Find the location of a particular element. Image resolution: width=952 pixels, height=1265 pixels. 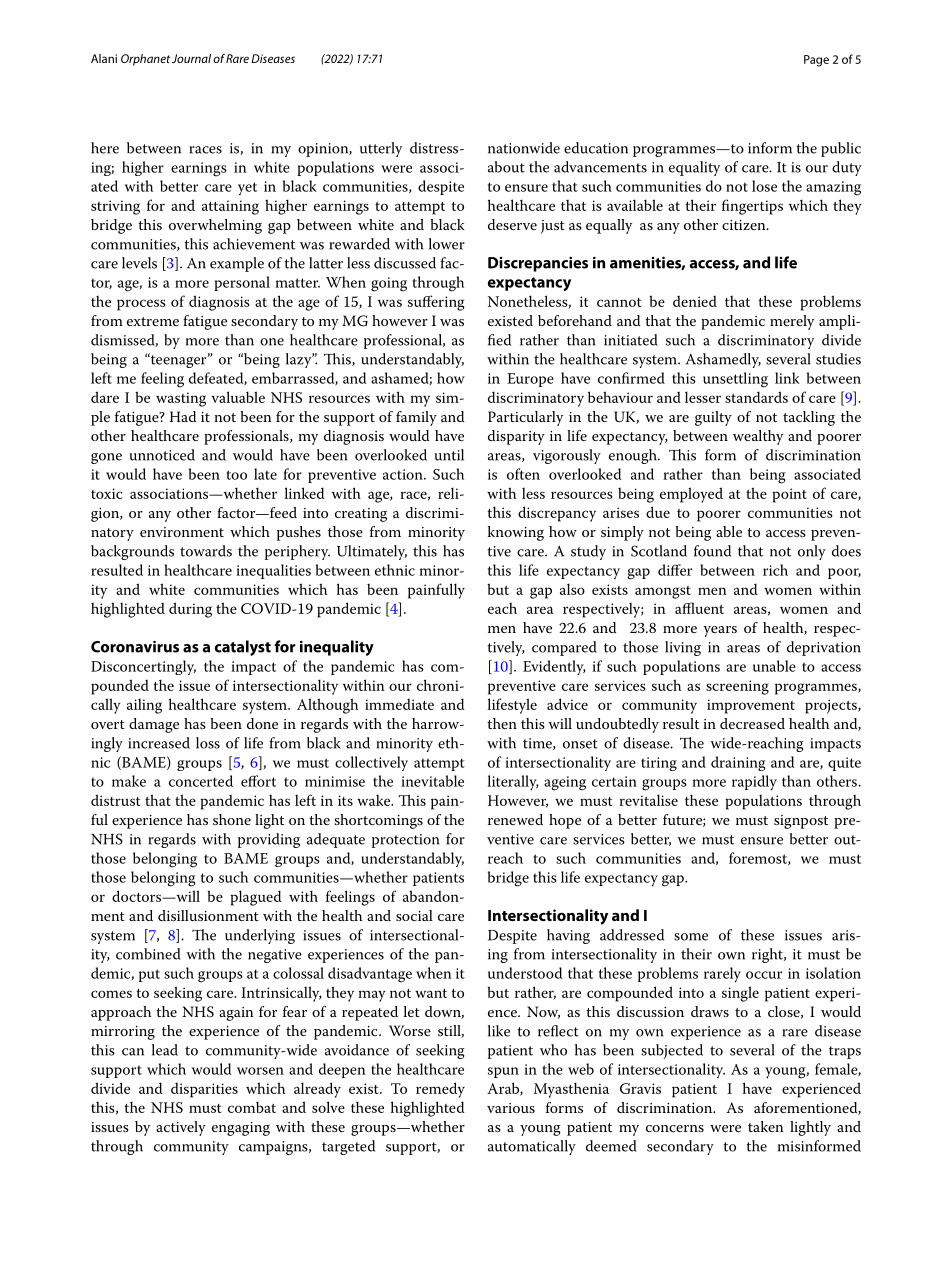

about is located at coordinates (506, 167).
